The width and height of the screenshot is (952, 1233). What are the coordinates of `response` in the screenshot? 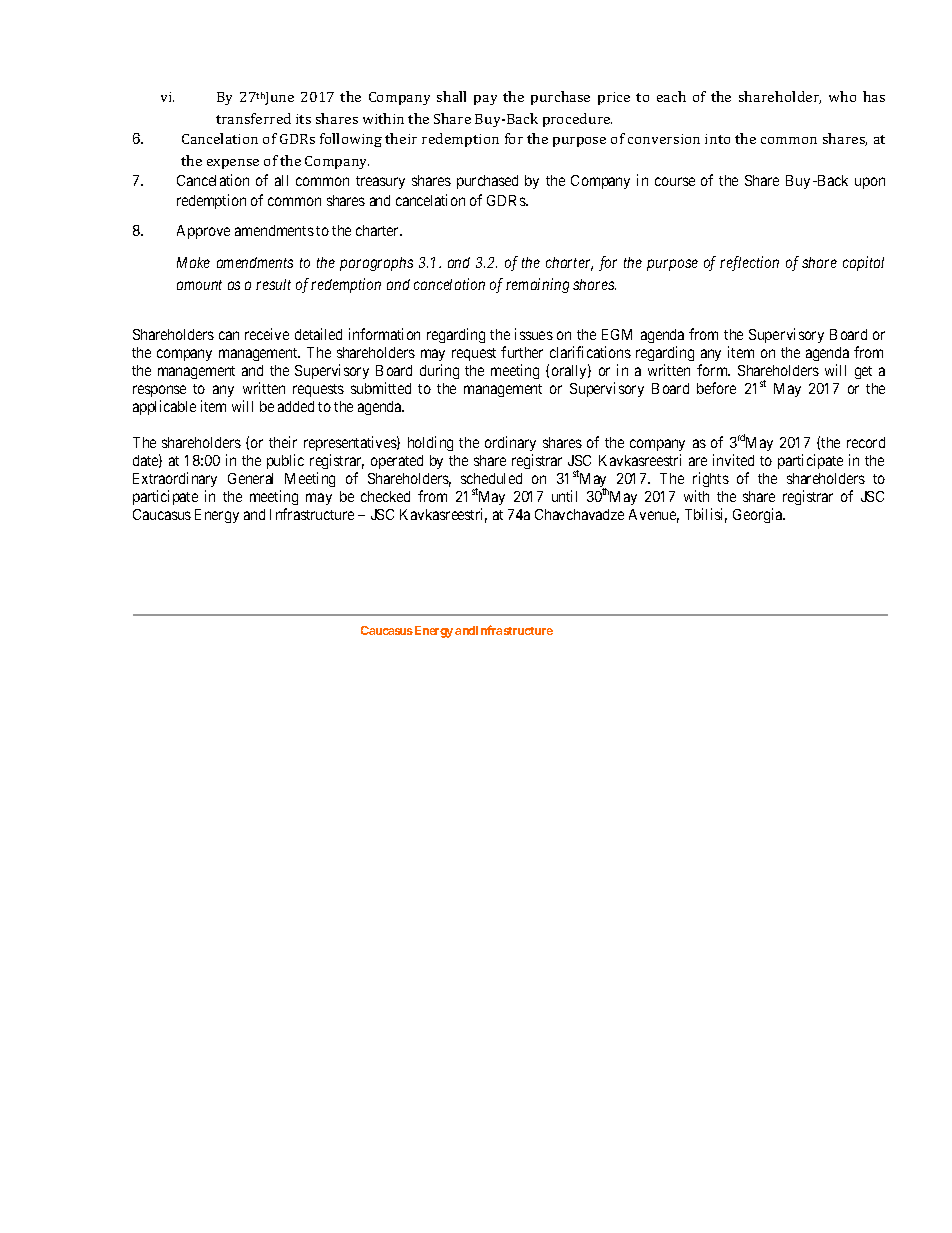 It's located at (159, 391).
